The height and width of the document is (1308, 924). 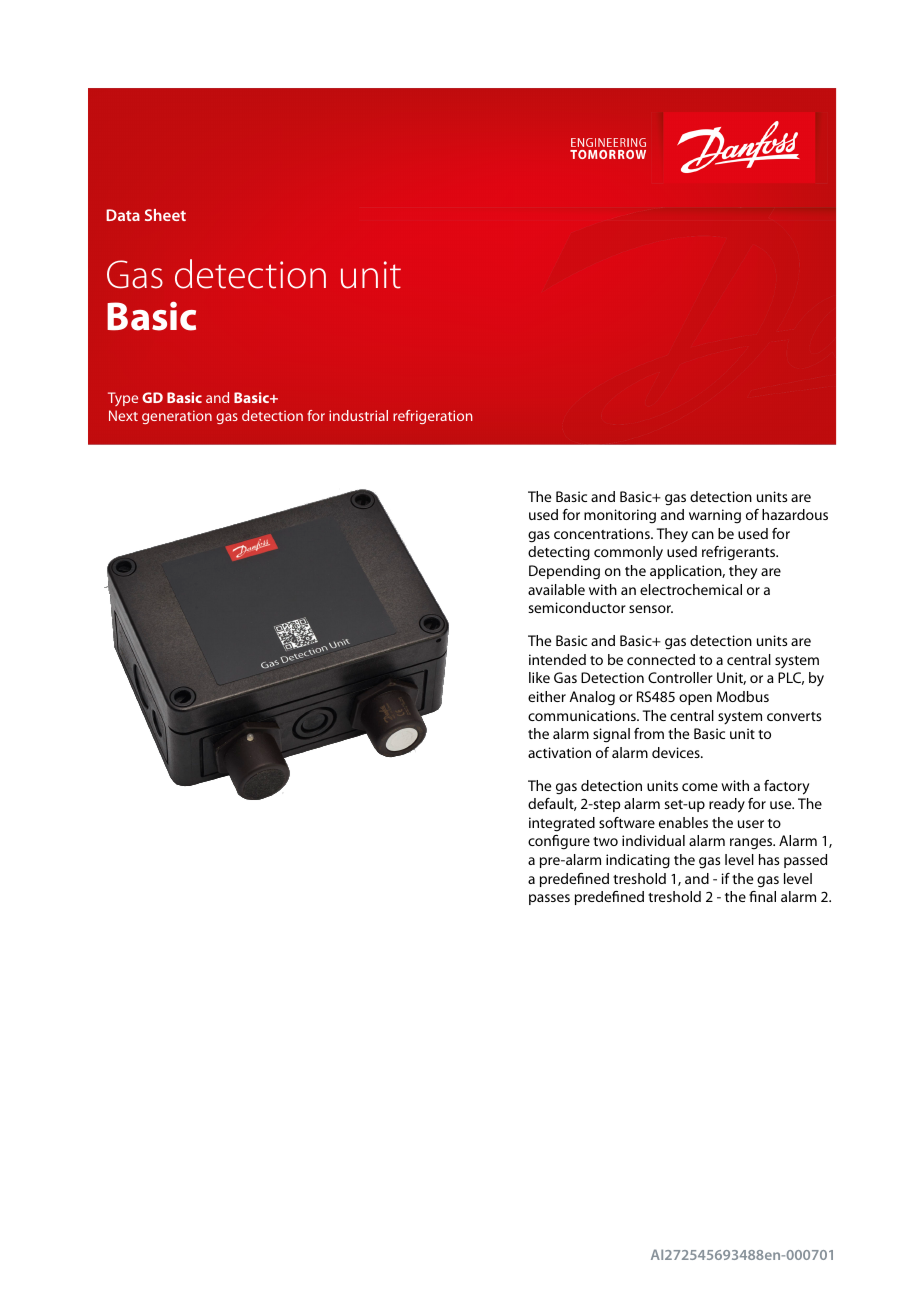 What do you see at coordinates (177, 417) in the document?
I see `generation` at bounding box center [177, 417].
